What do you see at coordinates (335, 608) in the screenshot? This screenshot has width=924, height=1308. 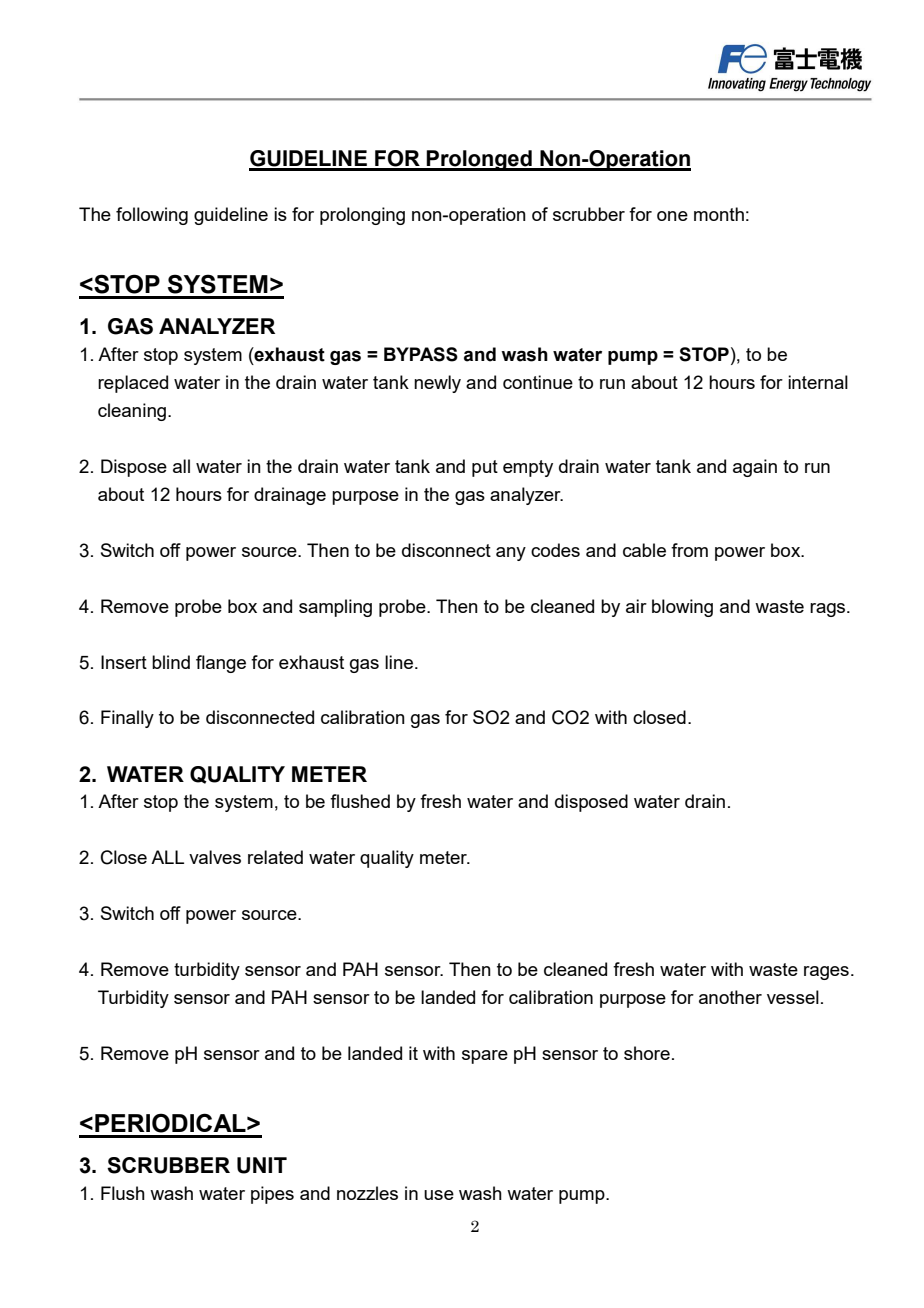 I see `sampling` at bounding box center [335, 608].
